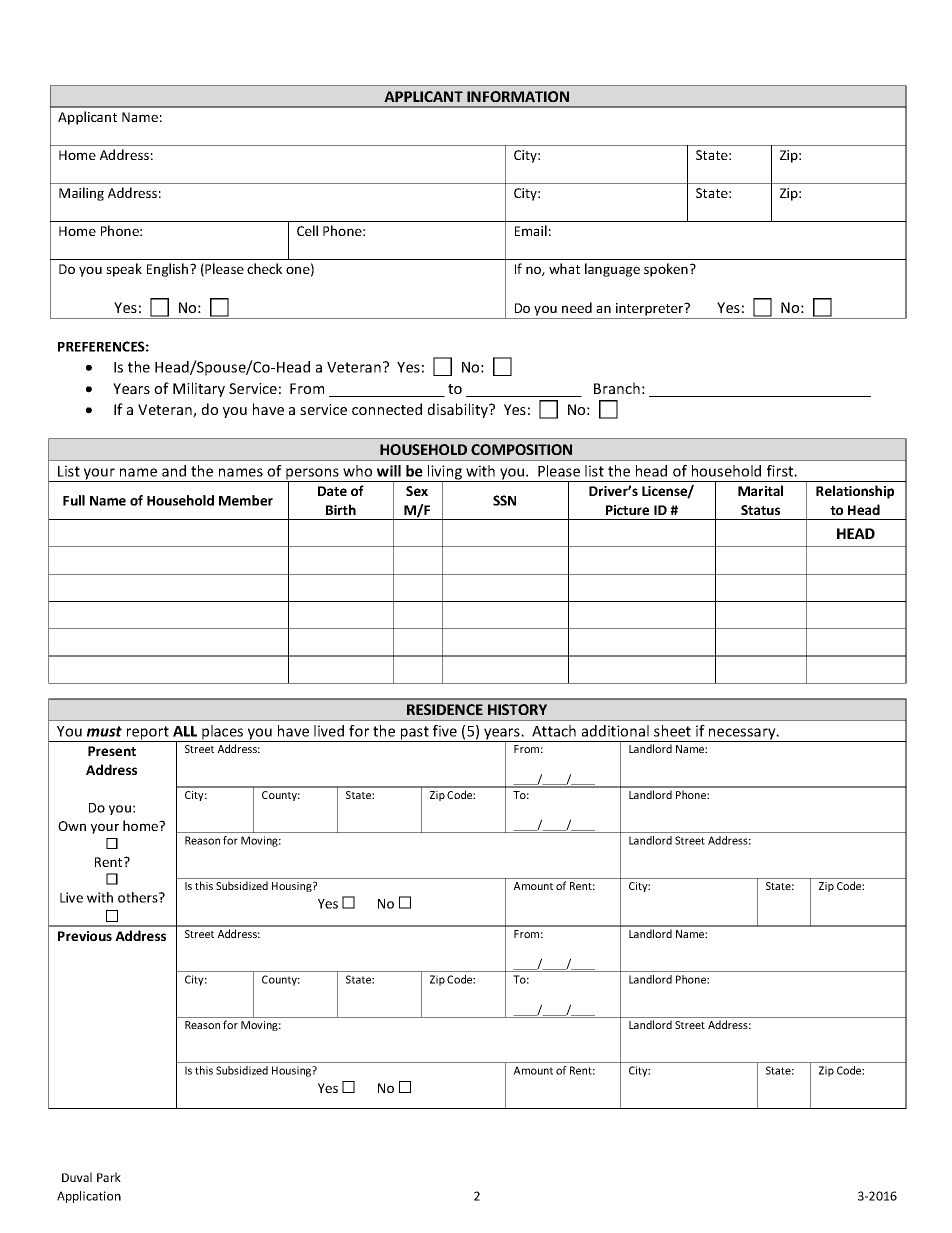 This screenshot has width=952, height=1233. Describe the element at coordinates (81, 194) in the screenshot. I see `Mailing` at that location.
